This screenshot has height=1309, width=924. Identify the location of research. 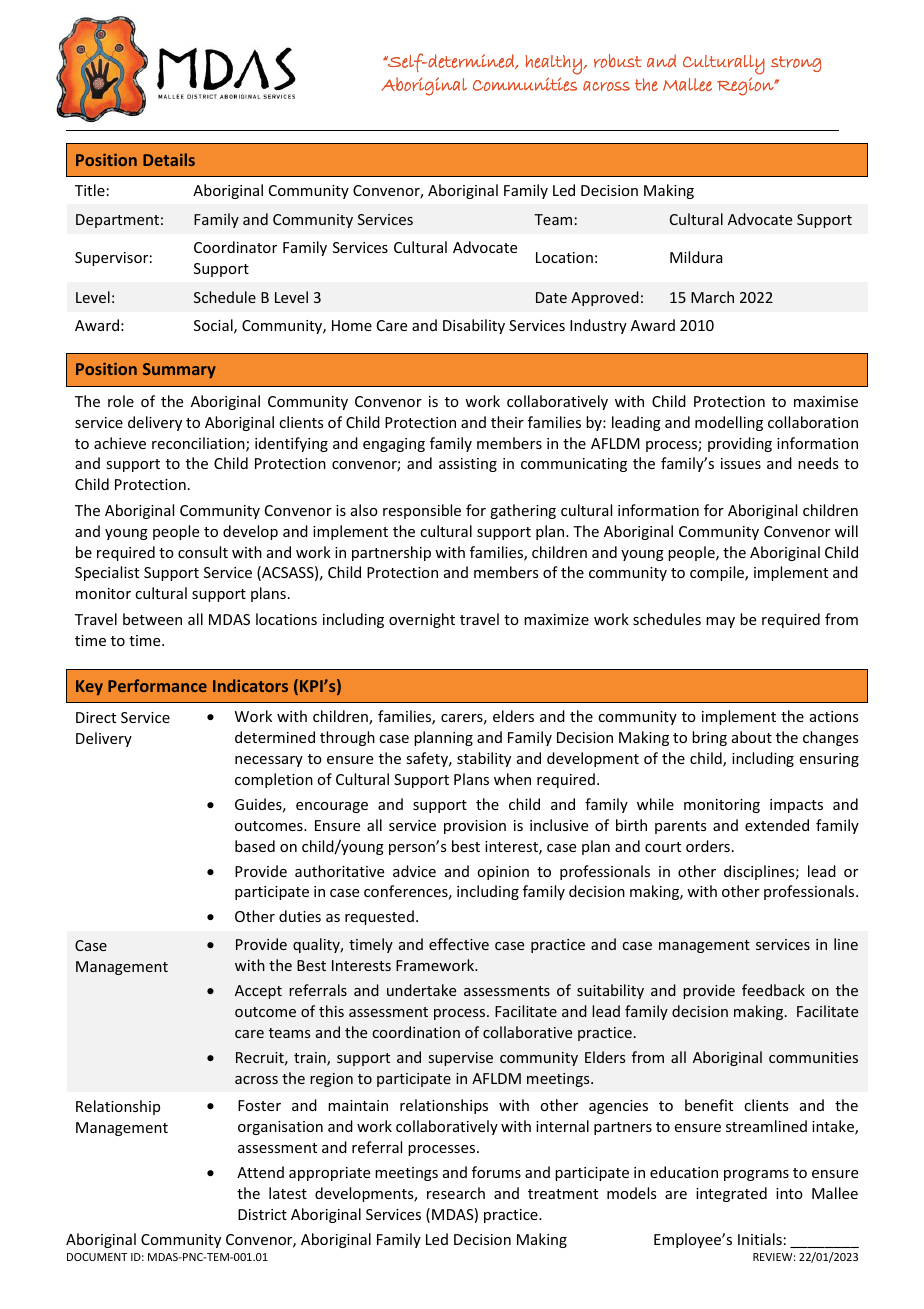
(456, 1193).
